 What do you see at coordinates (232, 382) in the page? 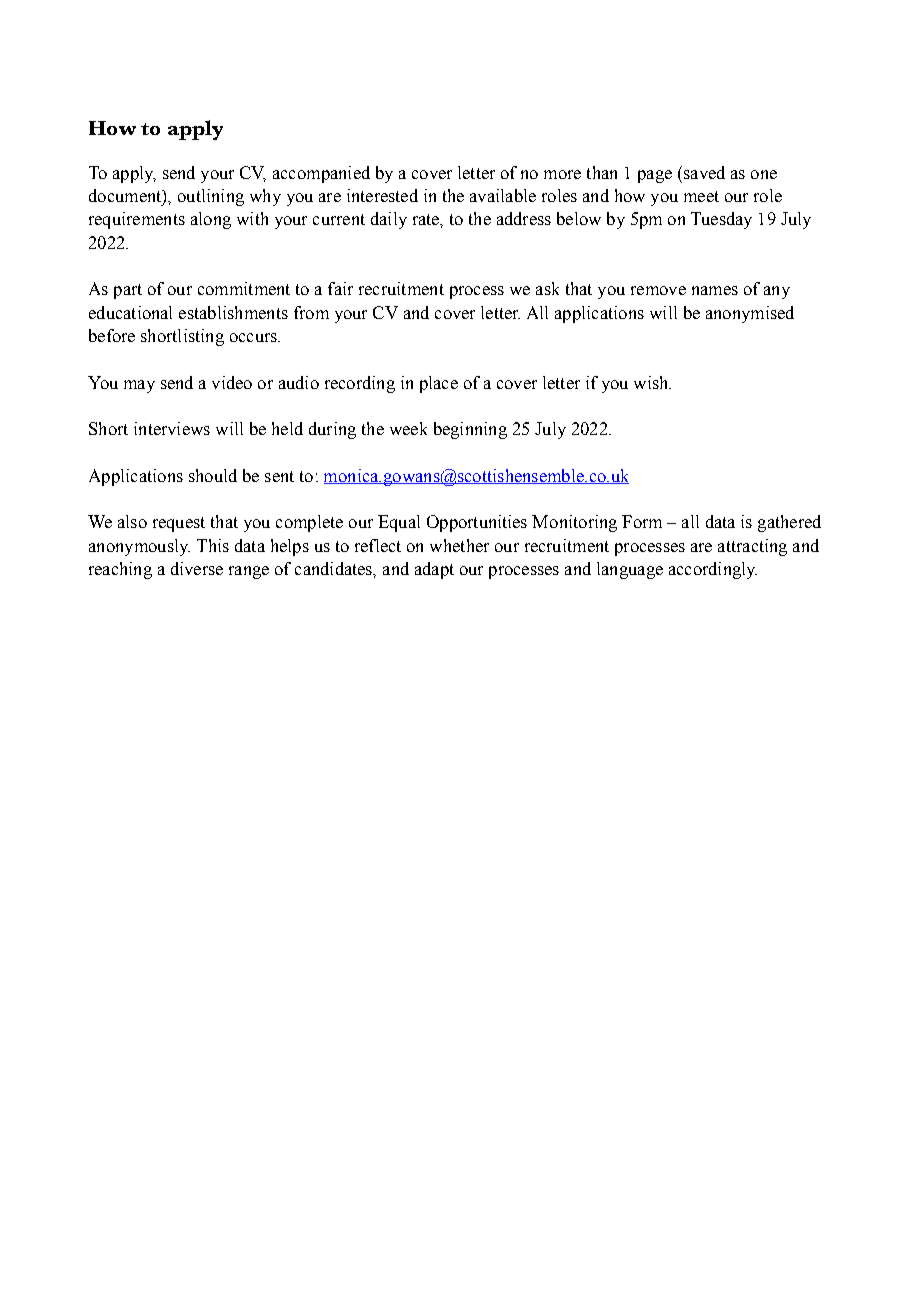
I see `video` at bounding box center [232, 382].
